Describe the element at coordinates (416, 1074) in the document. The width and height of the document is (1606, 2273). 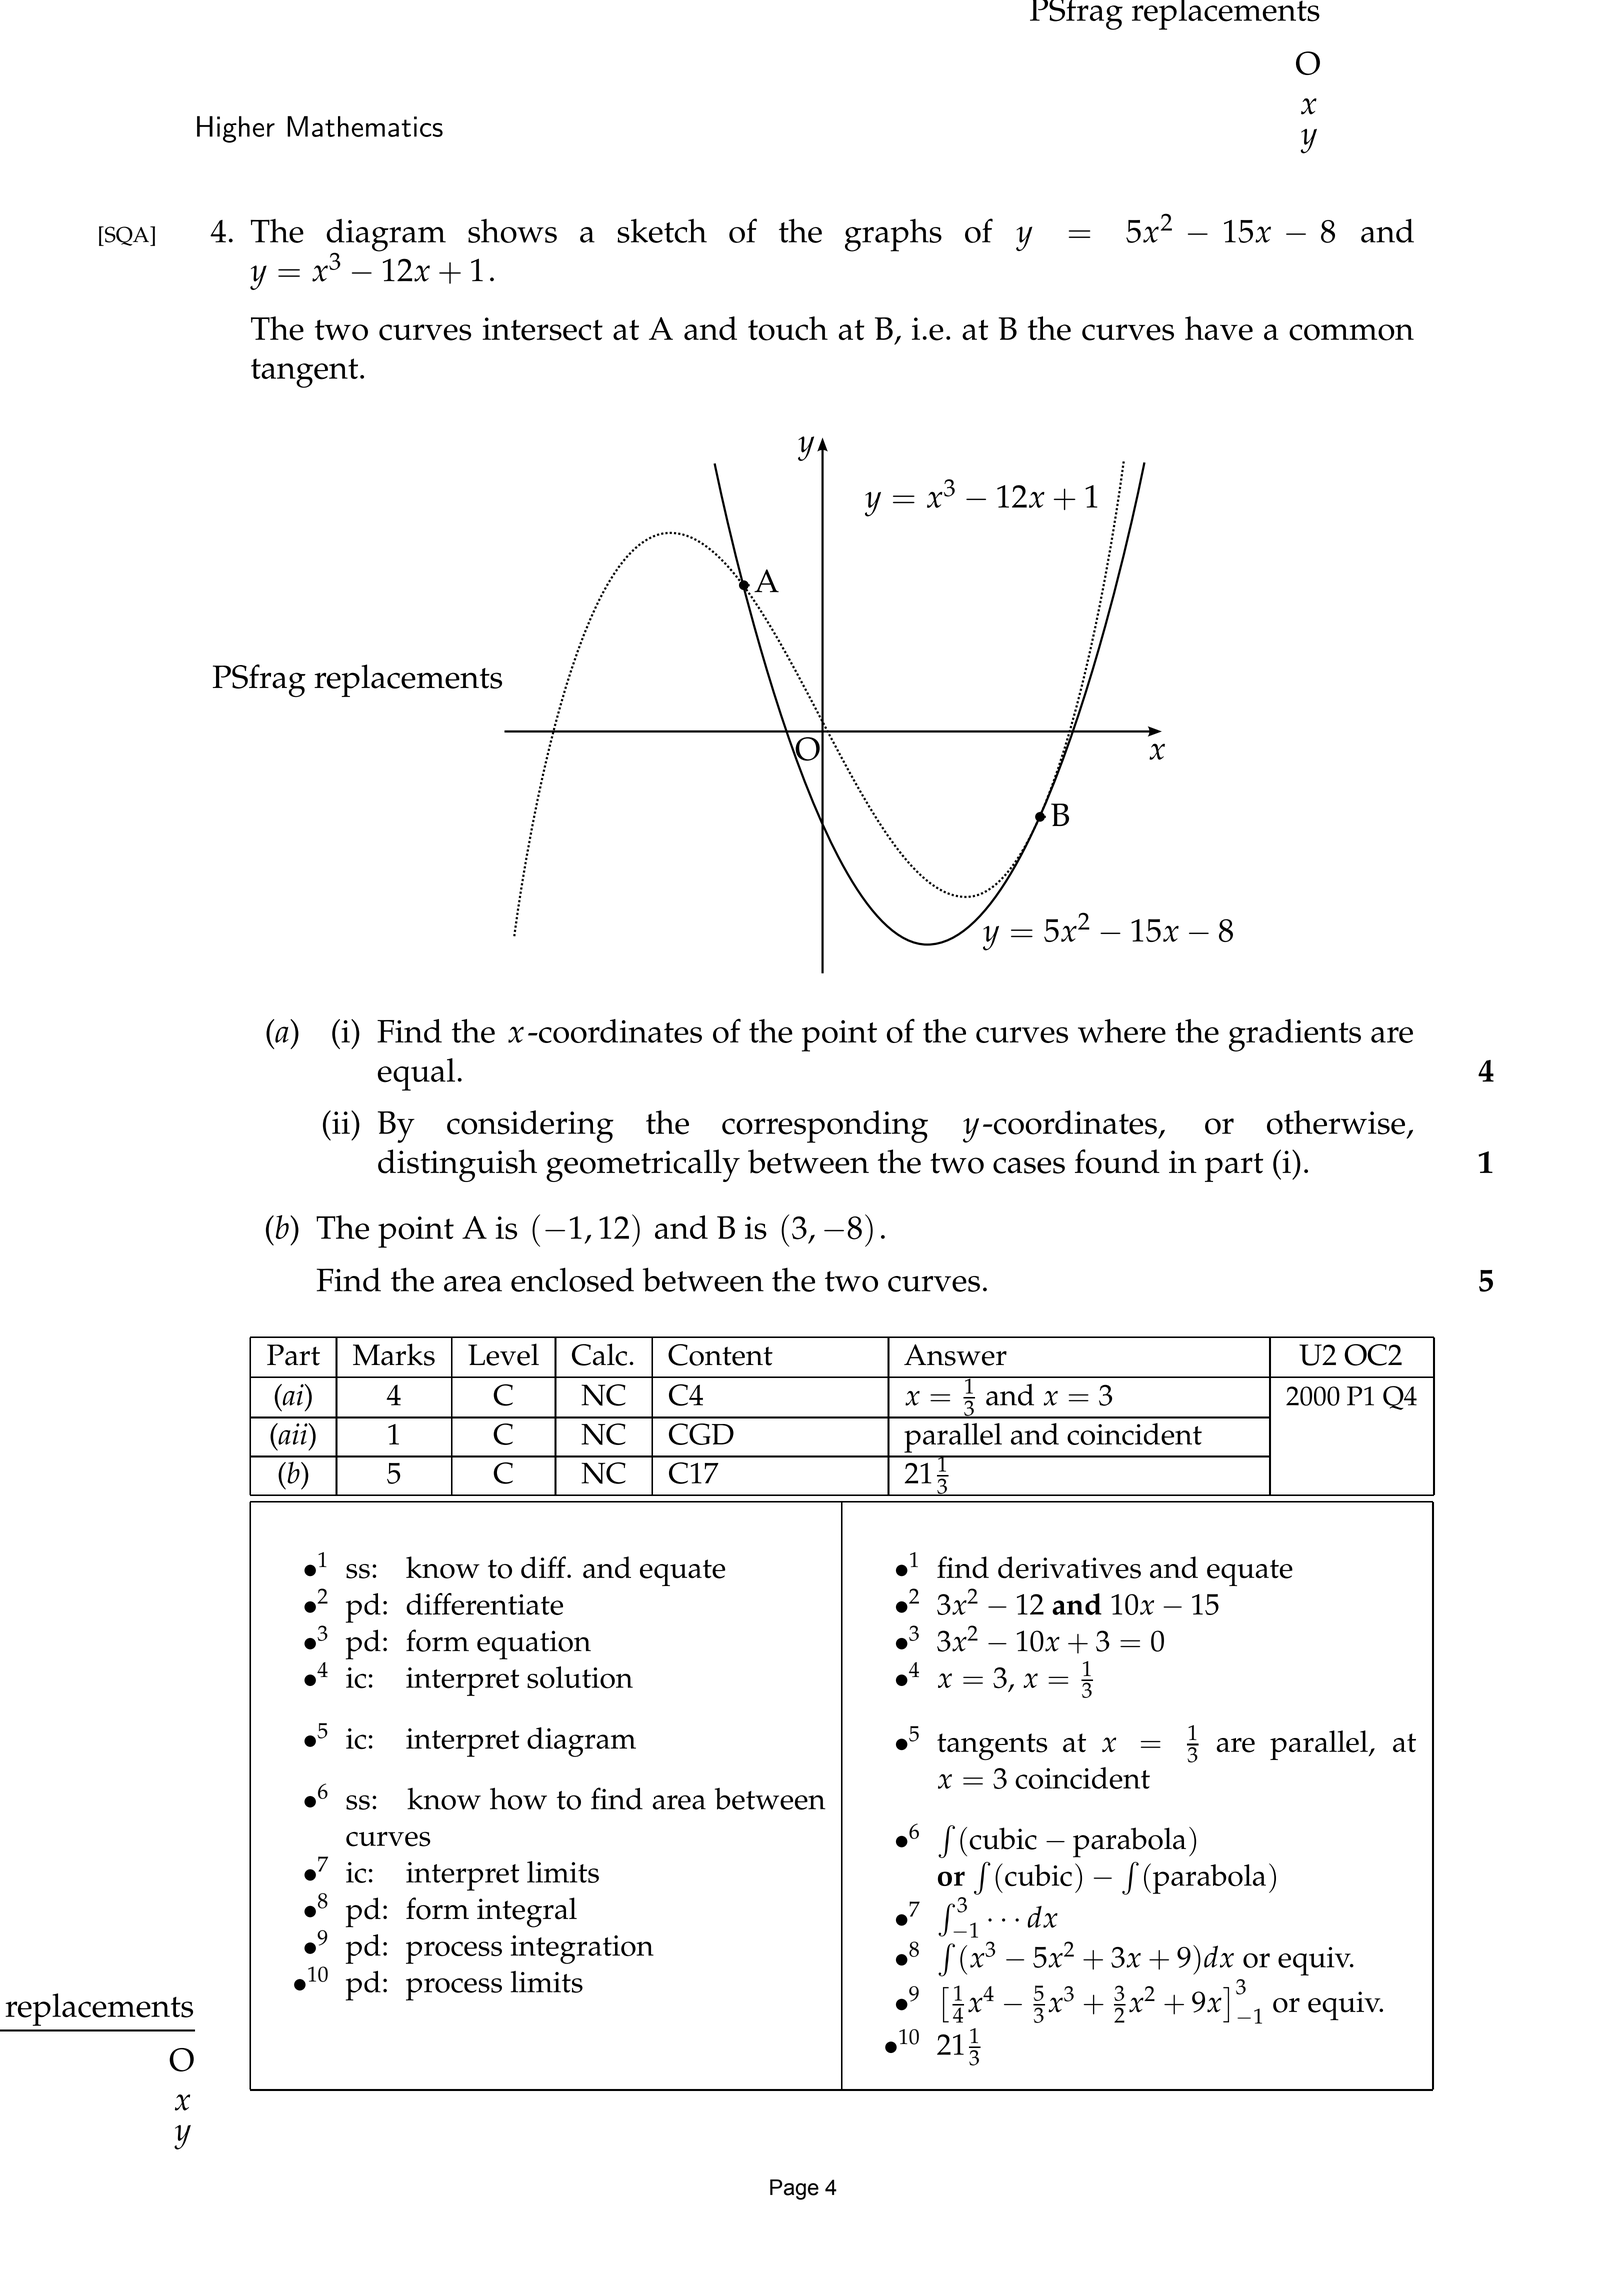
I see `equal` at that location.
